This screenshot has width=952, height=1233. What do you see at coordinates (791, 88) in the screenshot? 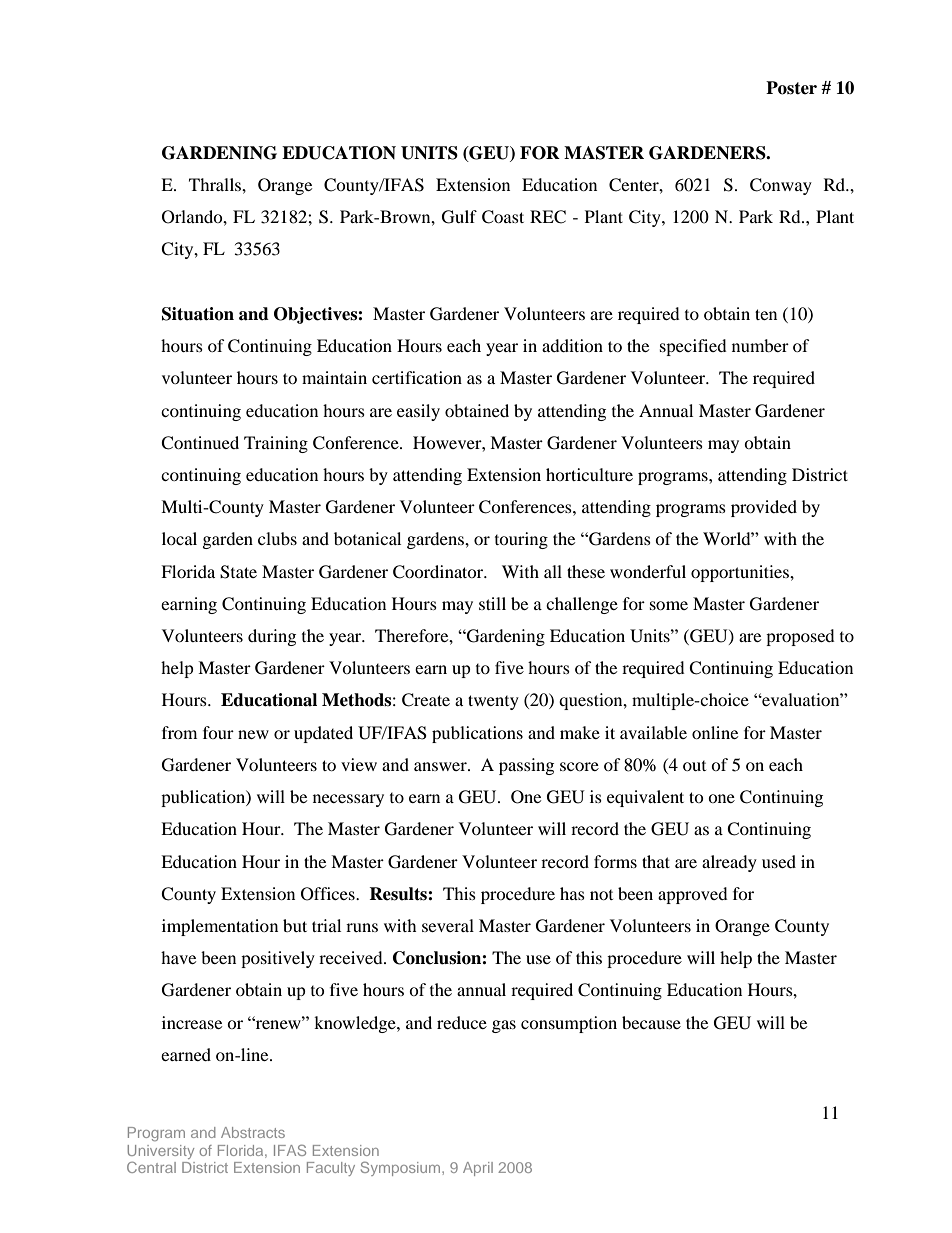
I see `Poster` at bounding box center [791, 88].
